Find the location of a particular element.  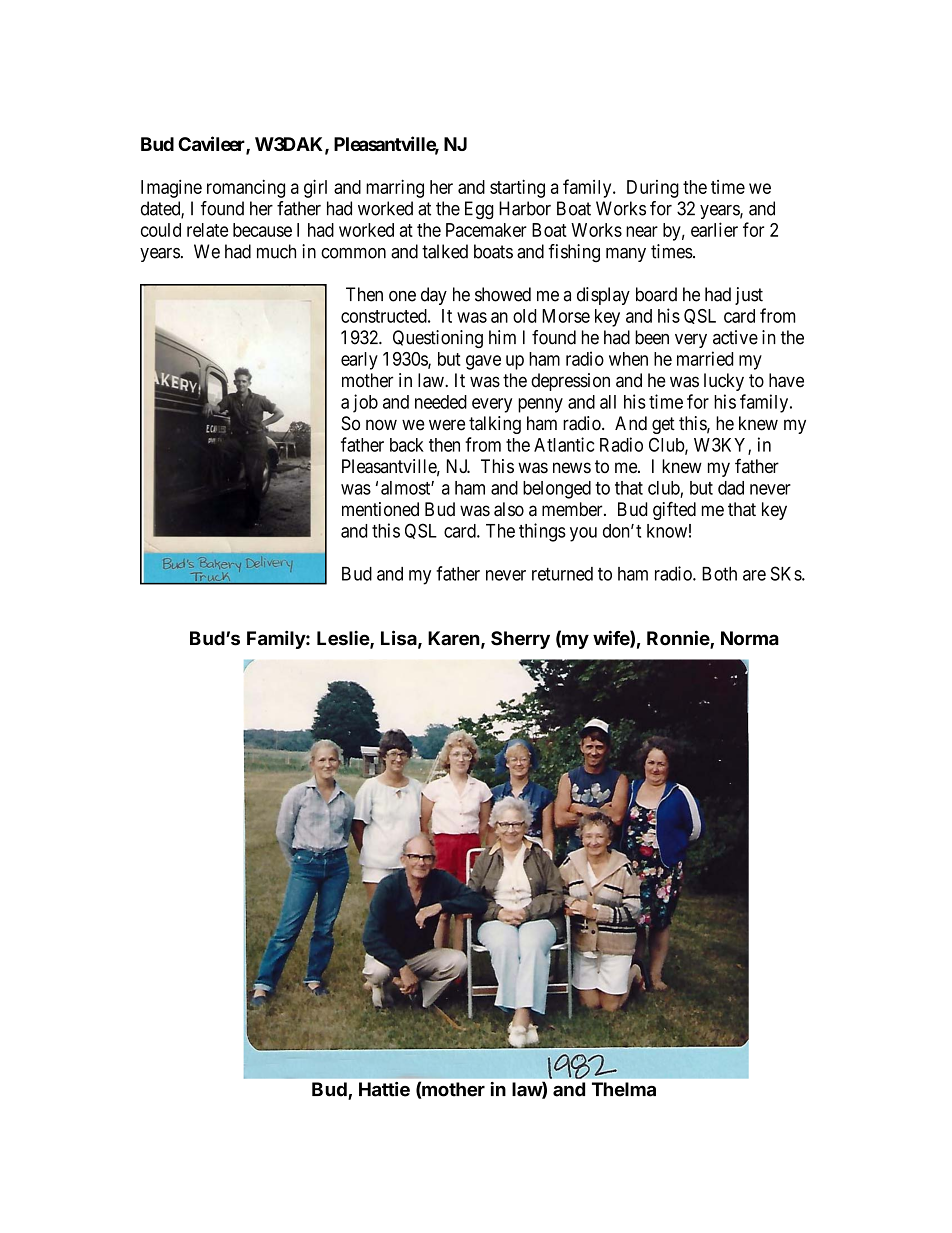

Thelma is located at coordinates (624, 1089).
